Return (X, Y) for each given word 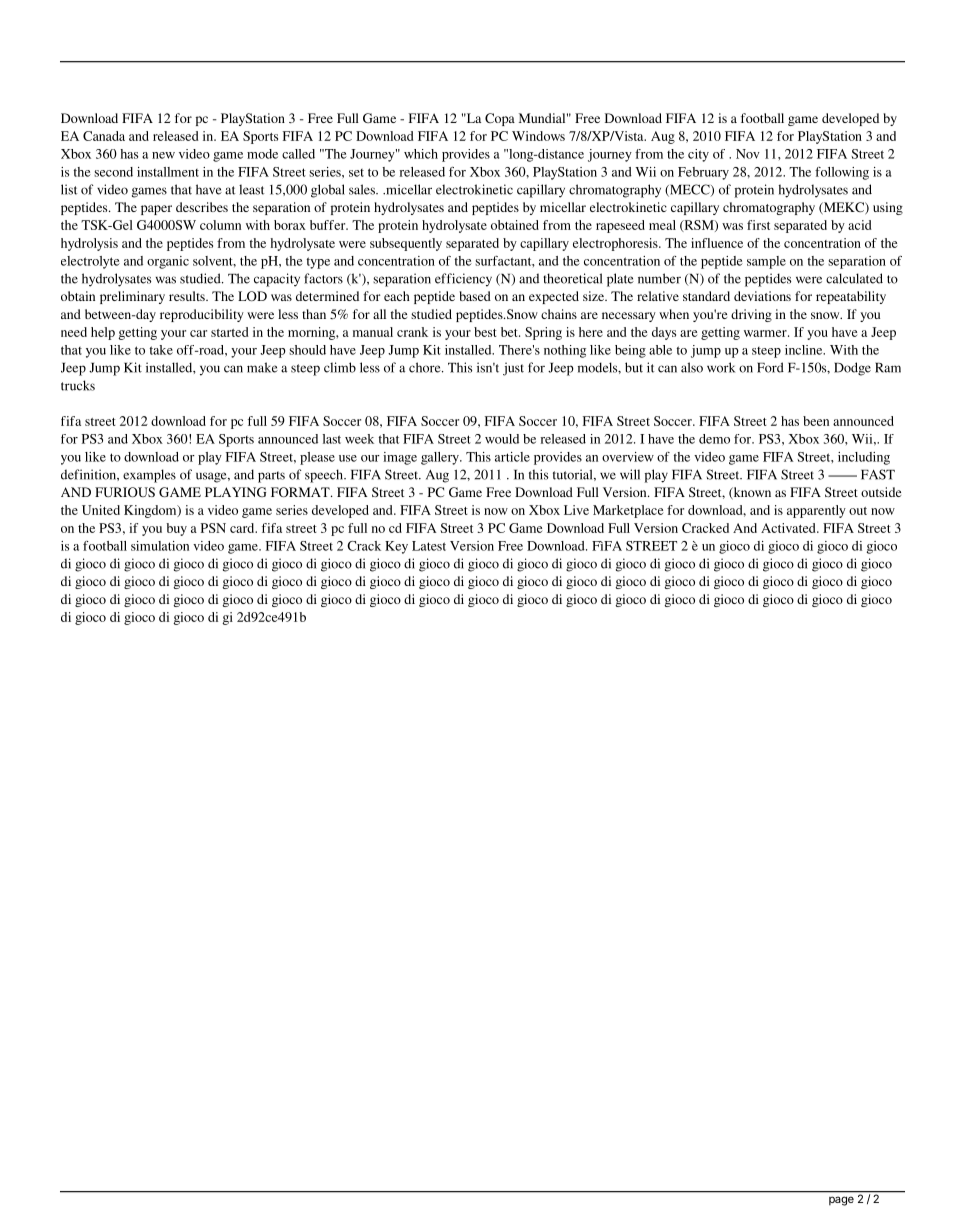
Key (396, 547)
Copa (500, 119)
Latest (429, 546)
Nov (748, 154)
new (163, 155)
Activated (789, 528)
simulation (160, 546)
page (841, 1201)
